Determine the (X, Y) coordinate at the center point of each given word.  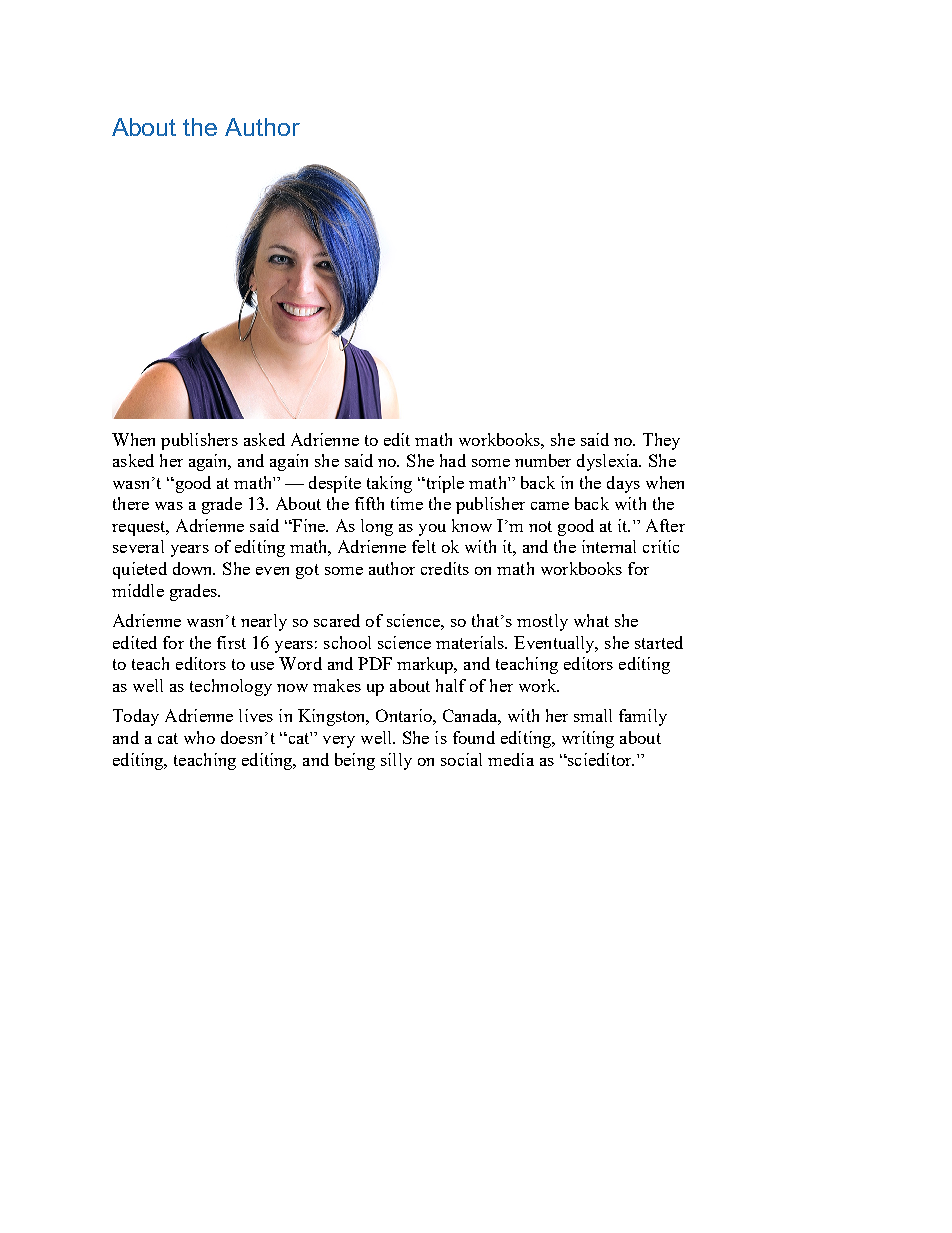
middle (138, 590)
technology (231, 687)
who (199, 737)
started (659, 642)
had (453, 460)
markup (426, 665)
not (540, 526)
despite (335, 484)
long (377, 527)
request (140, 528)
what (591, 620)
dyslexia (609, 462)
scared (337, 620)
